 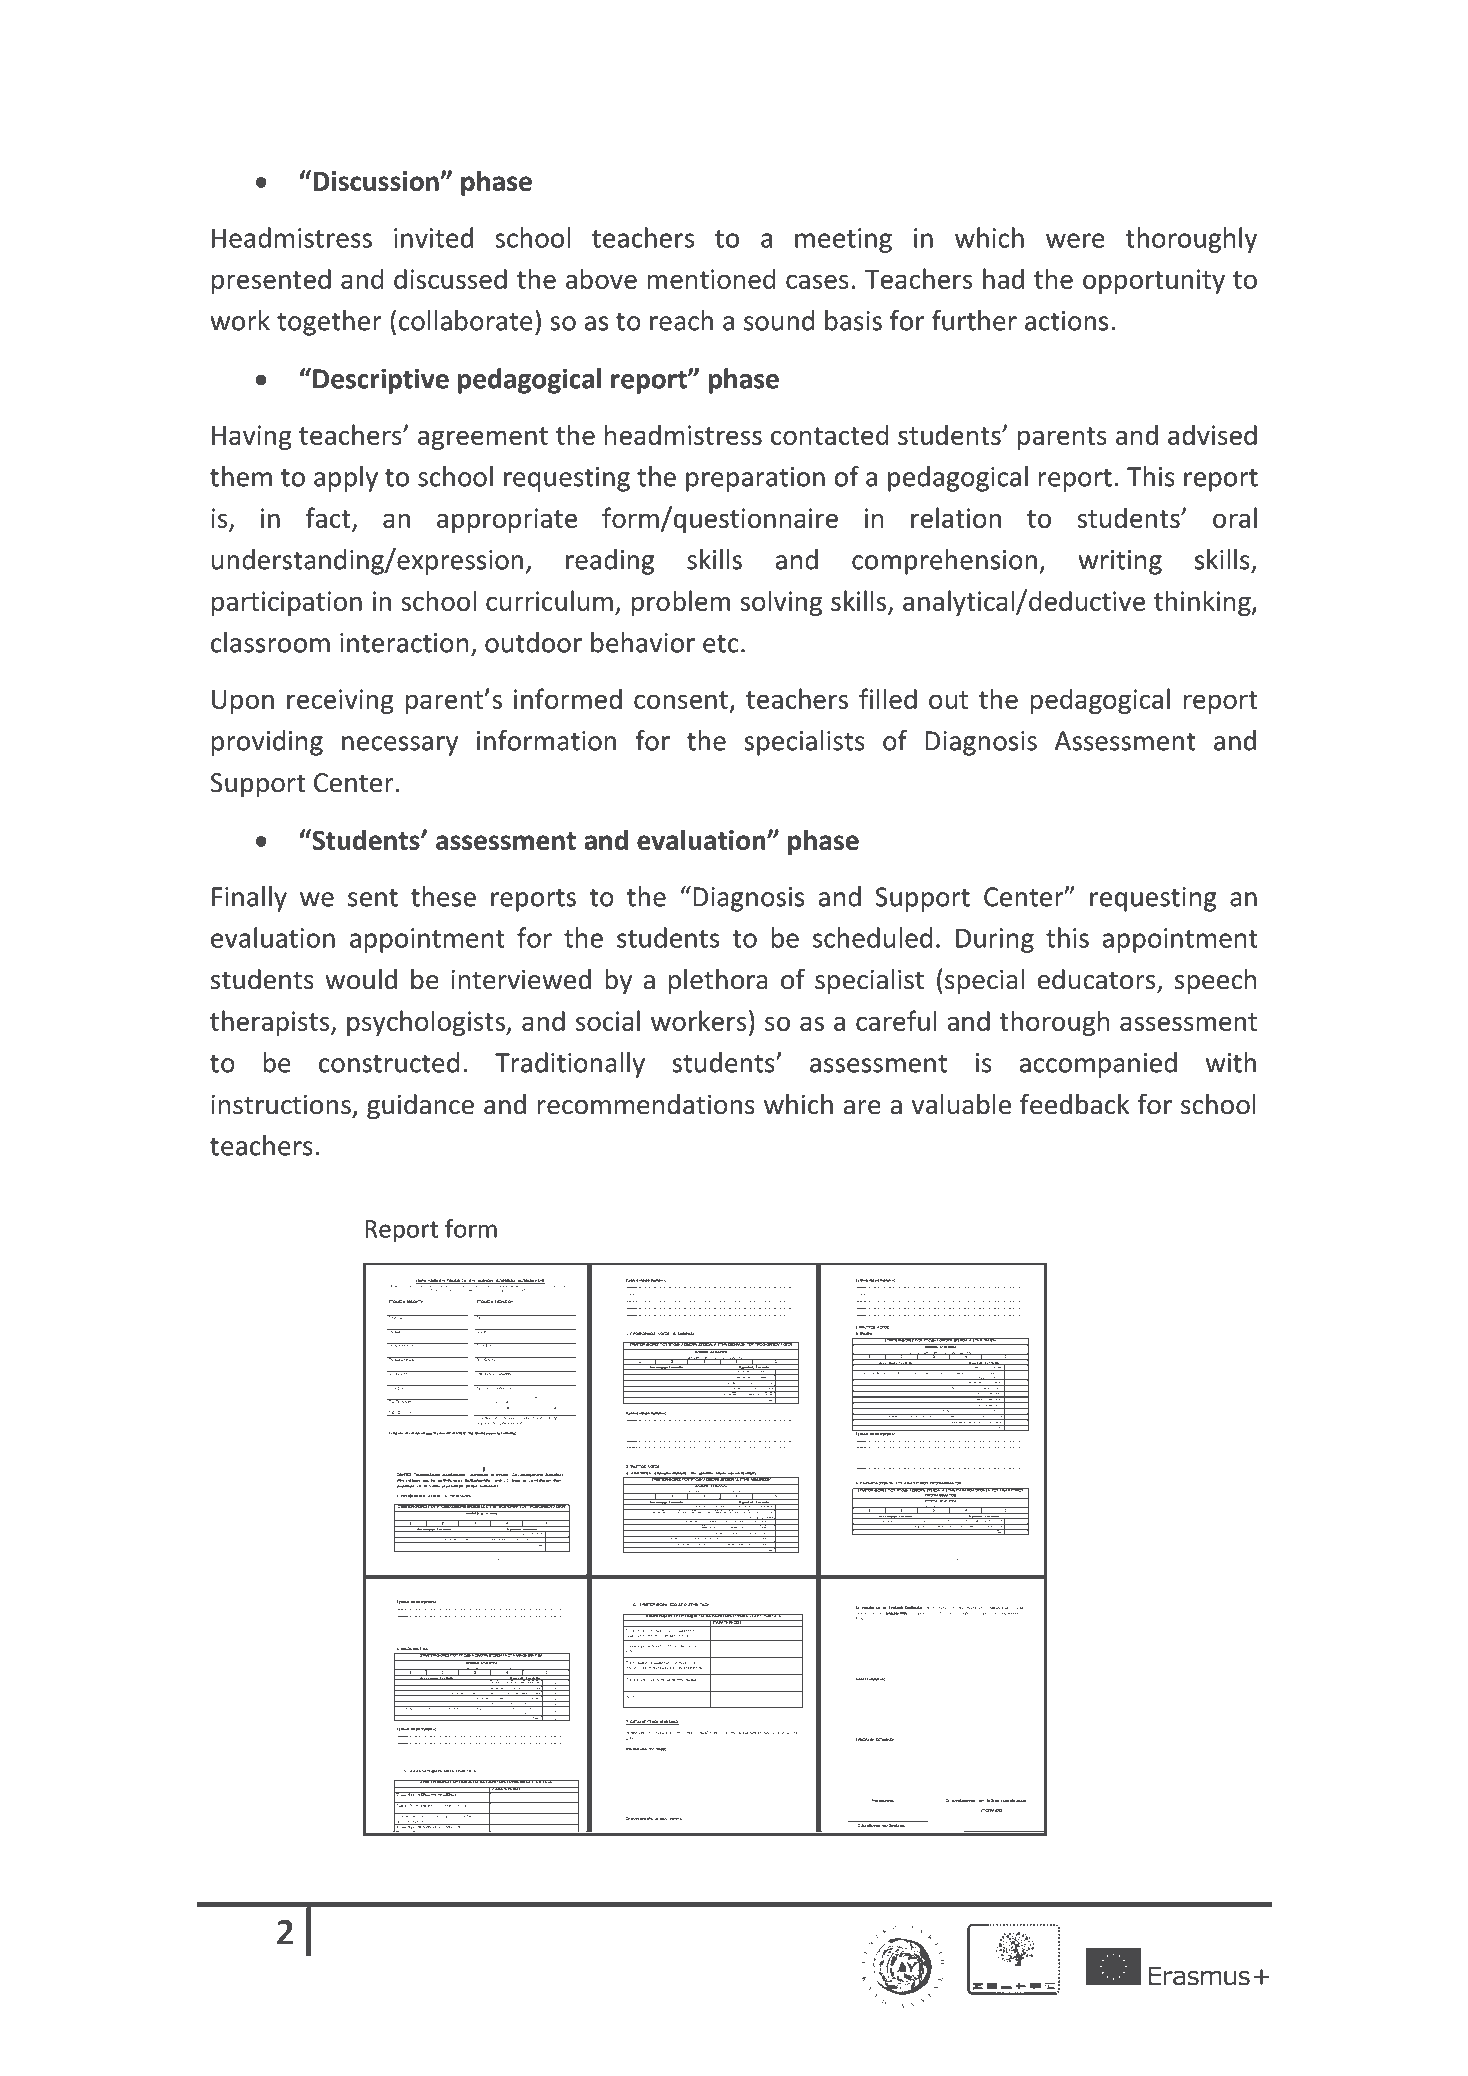 What do you see at coordinates (389, 1062) in the screenshot?
I see `constructed` at bounding box center [389, 1062].
